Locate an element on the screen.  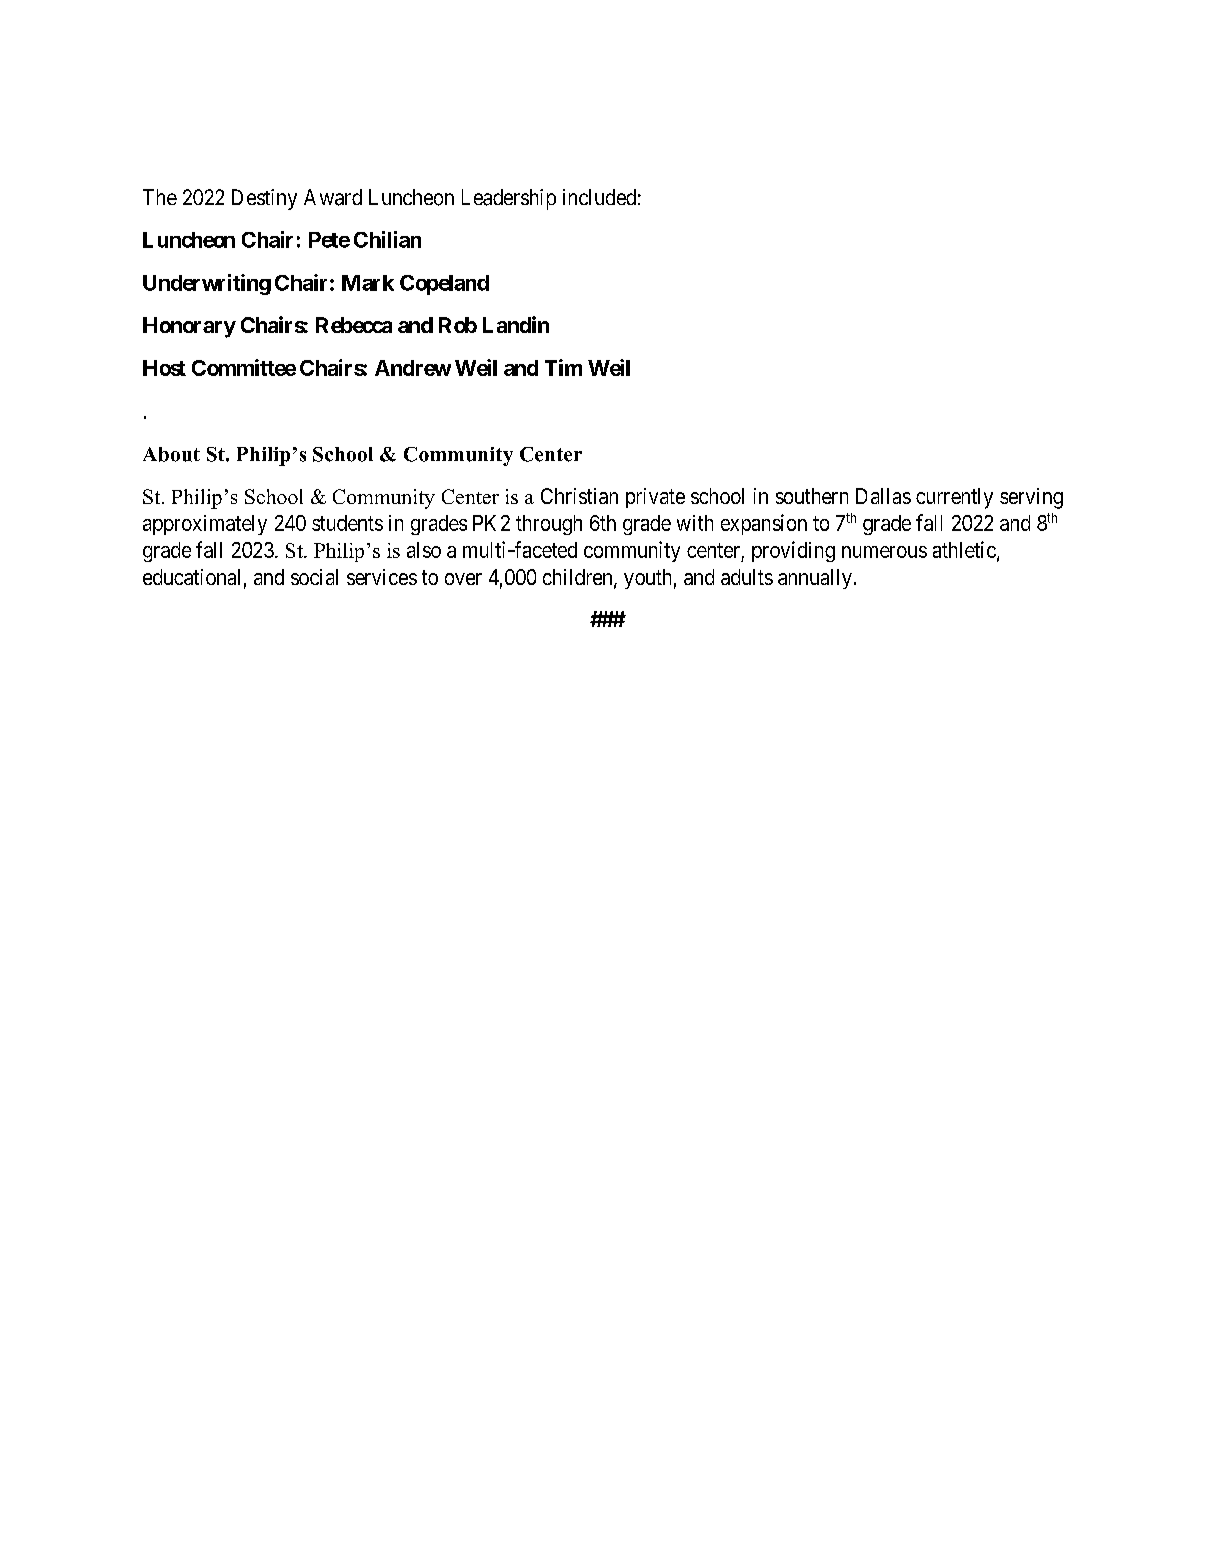
Rob is located at coordinates (458, 325).
